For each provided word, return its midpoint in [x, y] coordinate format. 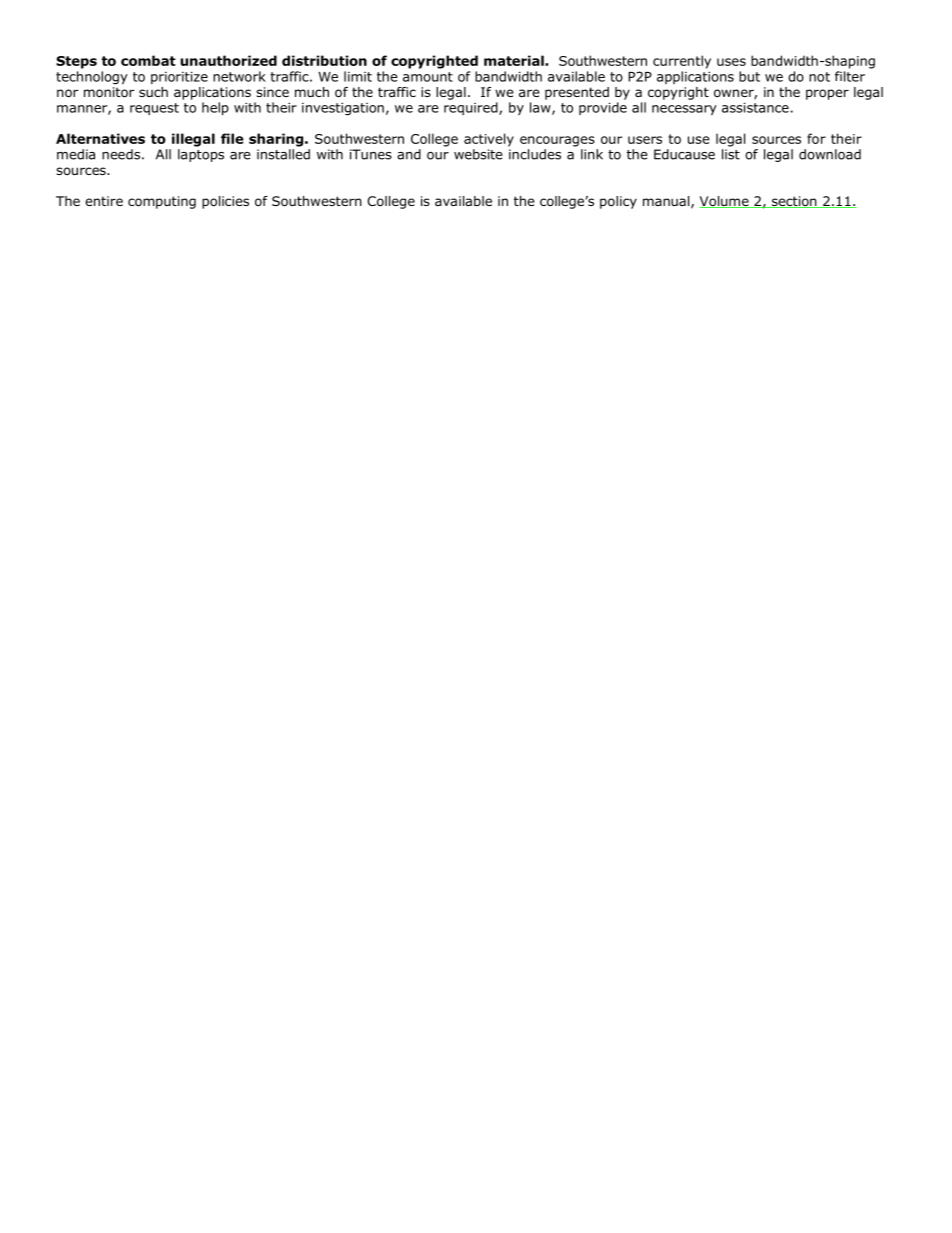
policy [618, 202]
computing [162, 202]
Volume [725, 202]
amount [428, 77]
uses [731, 62]
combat [148, 60]
